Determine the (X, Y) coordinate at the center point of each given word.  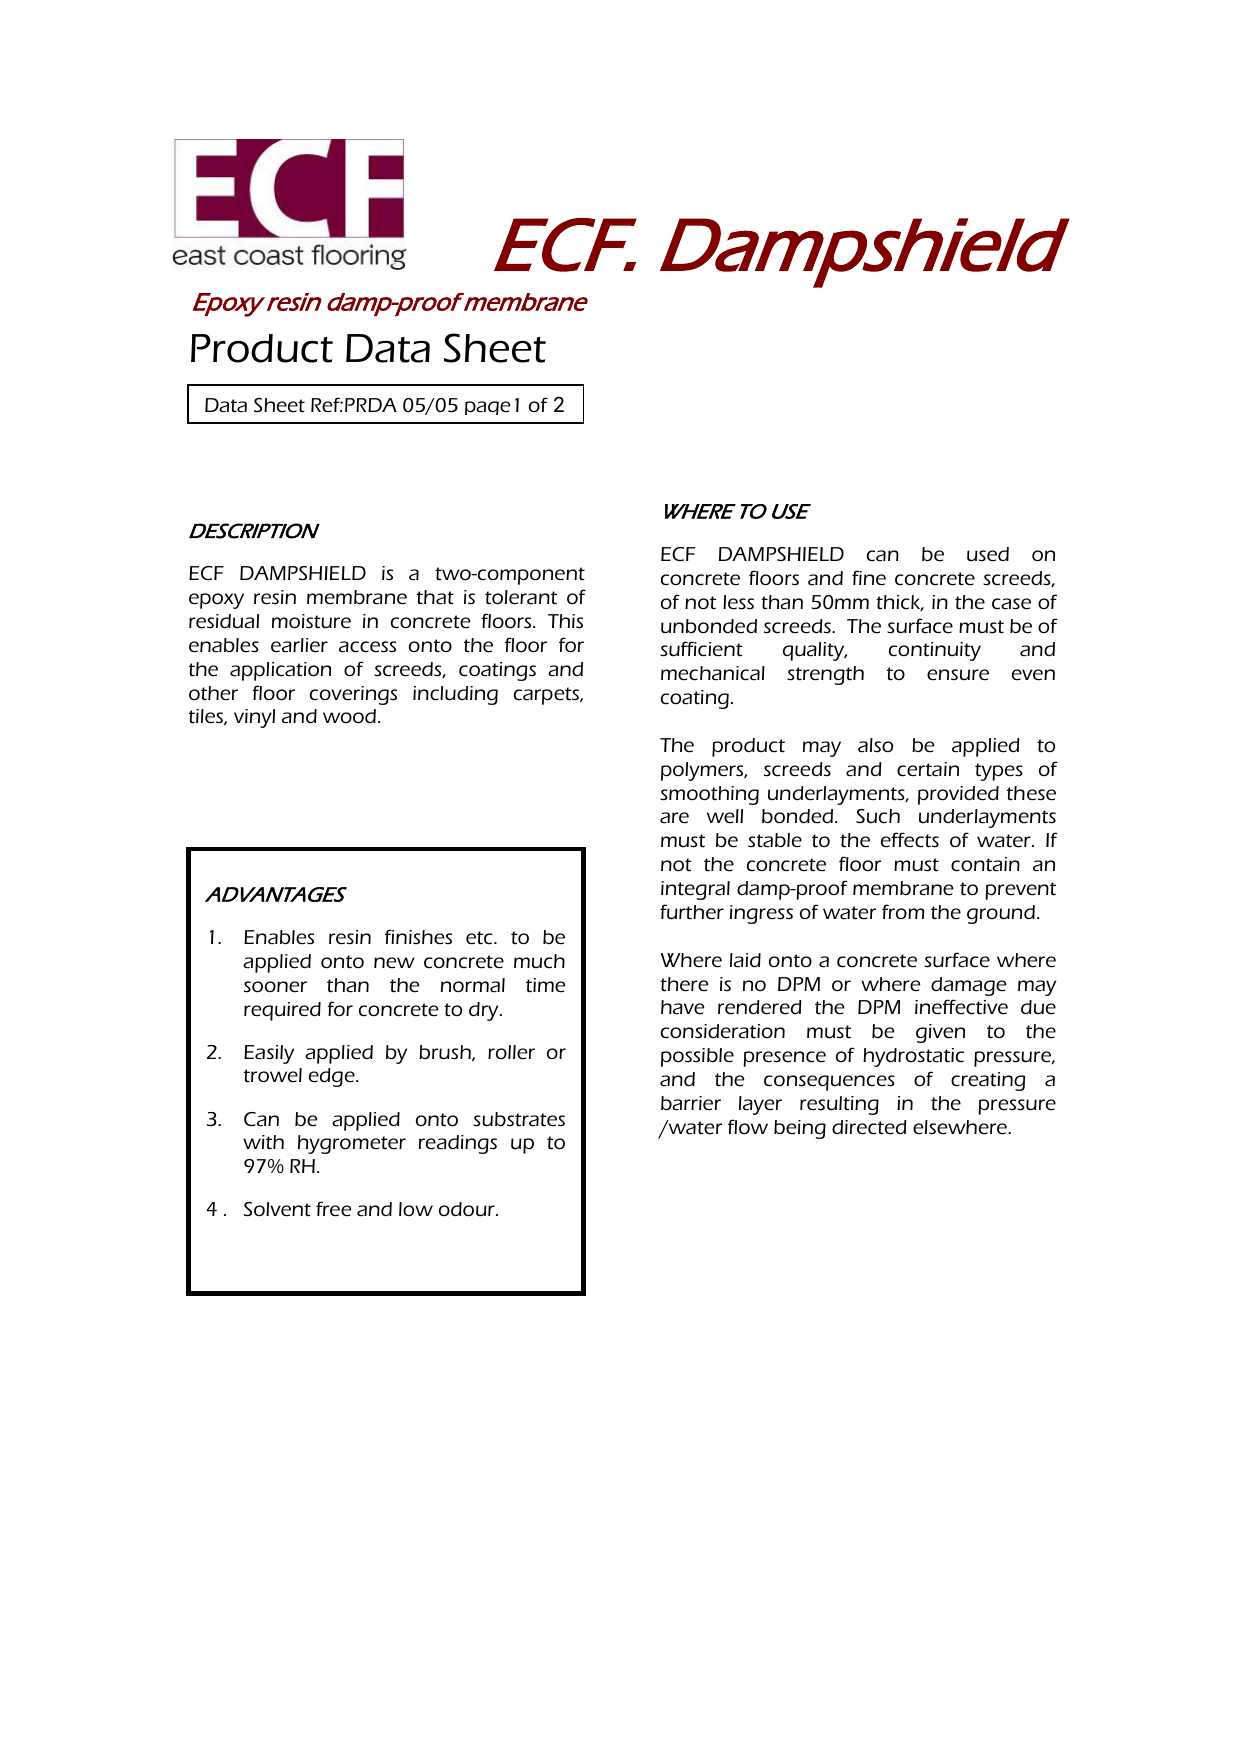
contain (985, 864)
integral (695, 890)
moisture (311, 621)
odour (468, 1209)
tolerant (521, 597)
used (988, 554)
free (334, 1209)
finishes (418, 937)
